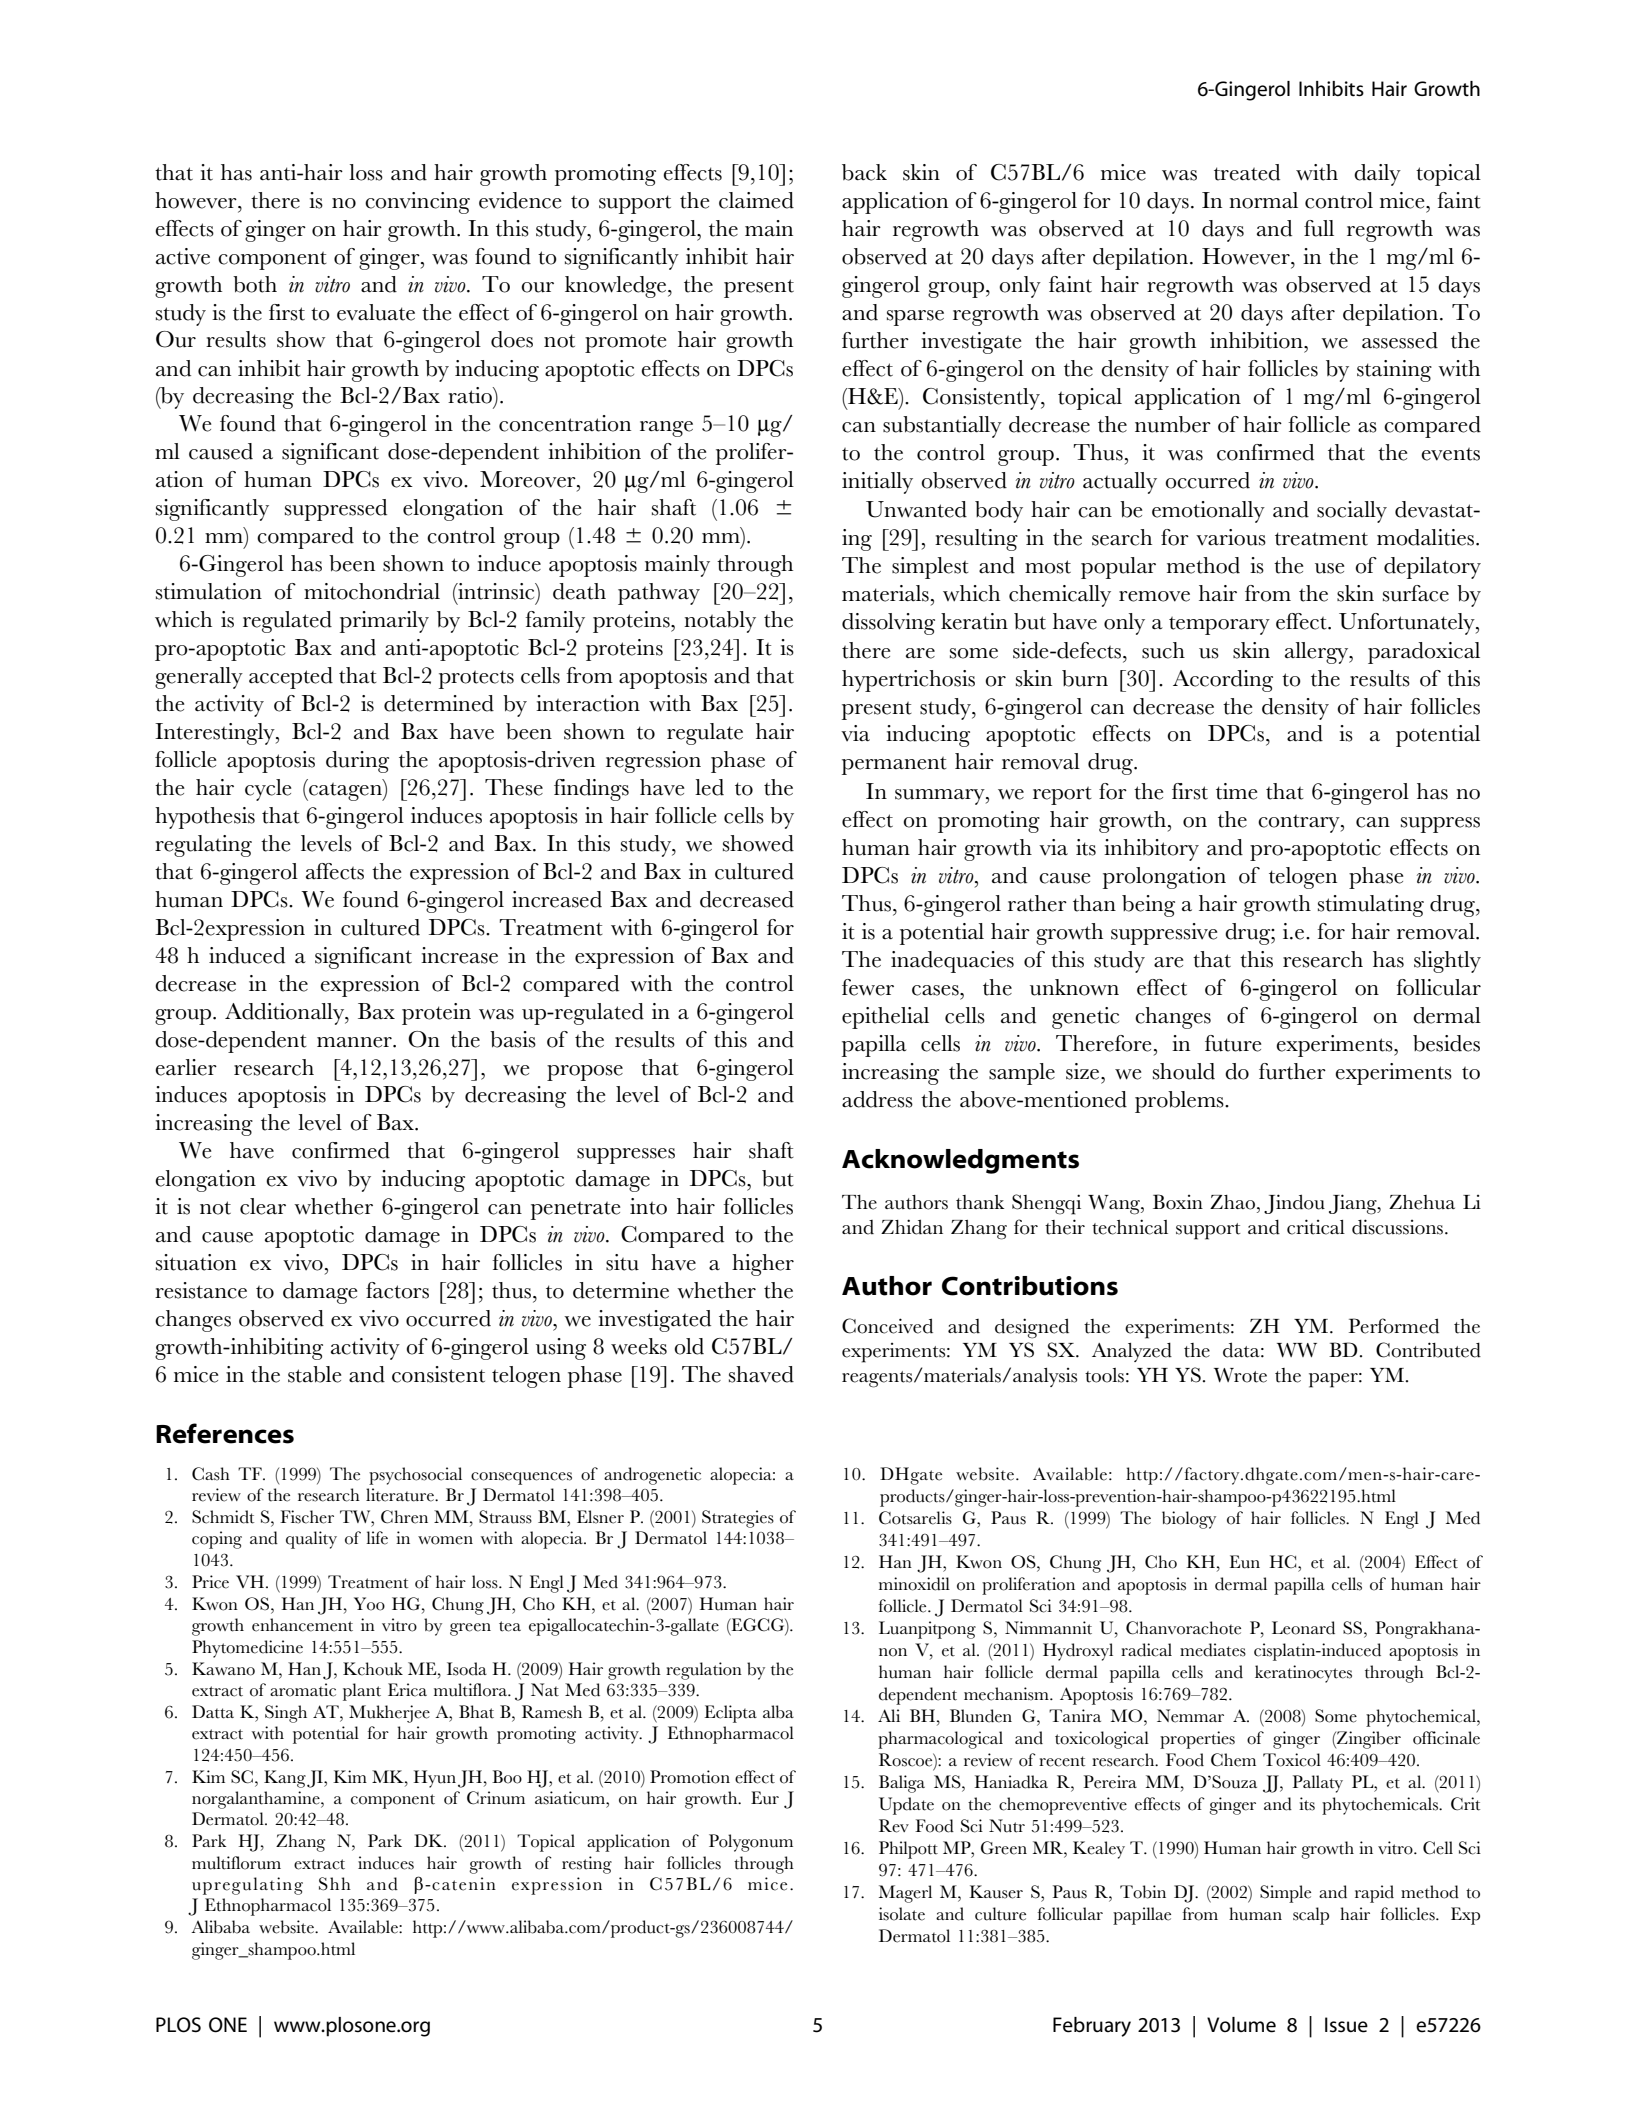  What do you see at coordinates (1319, 228) in the page?
I see `full` at bounding box center [1319, 228].
